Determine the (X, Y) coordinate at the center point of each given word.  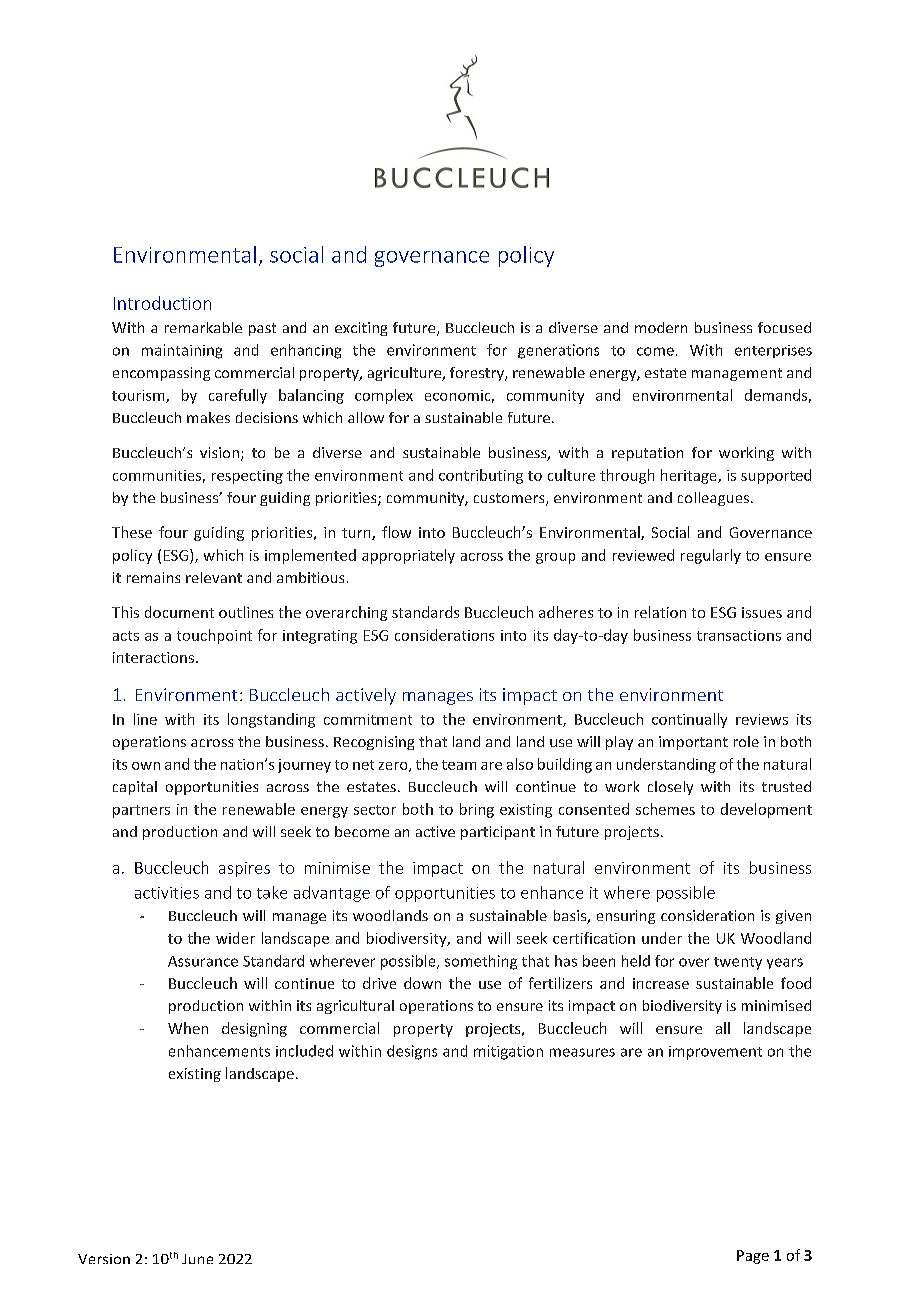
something (481, 962)
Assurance (203, 961)
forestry (478, 374)
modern (661, 327)
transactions (739, 635)
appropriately (408, 556)
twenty (738, 963)
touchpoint (214, 636)
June (197, 1259)
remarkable (203, 327)
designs (412, 1052)
